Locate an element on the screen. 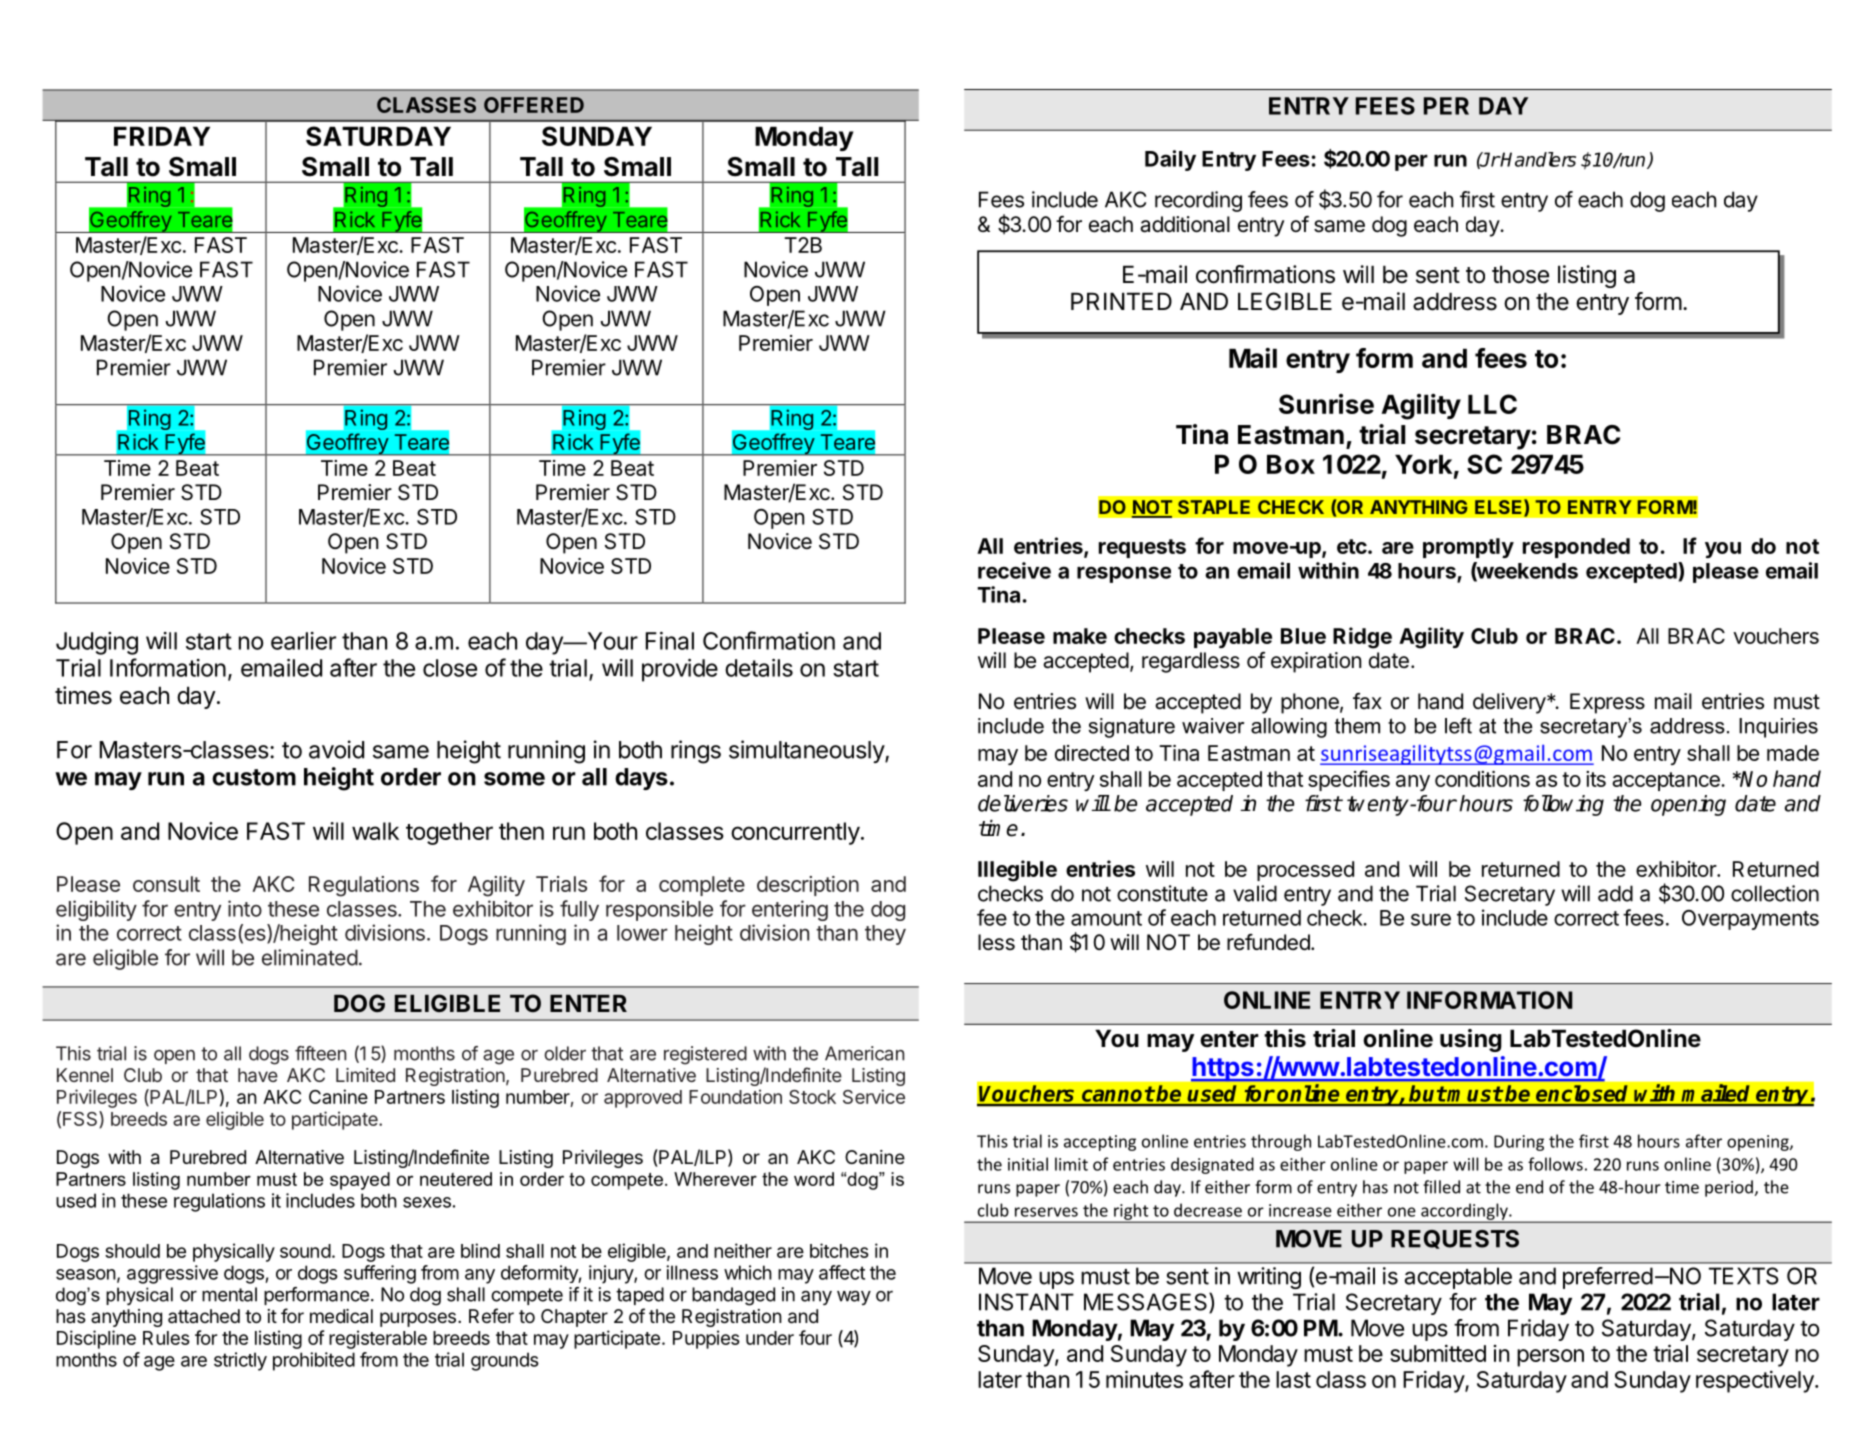  its is located at coordinates (1596, 779).
